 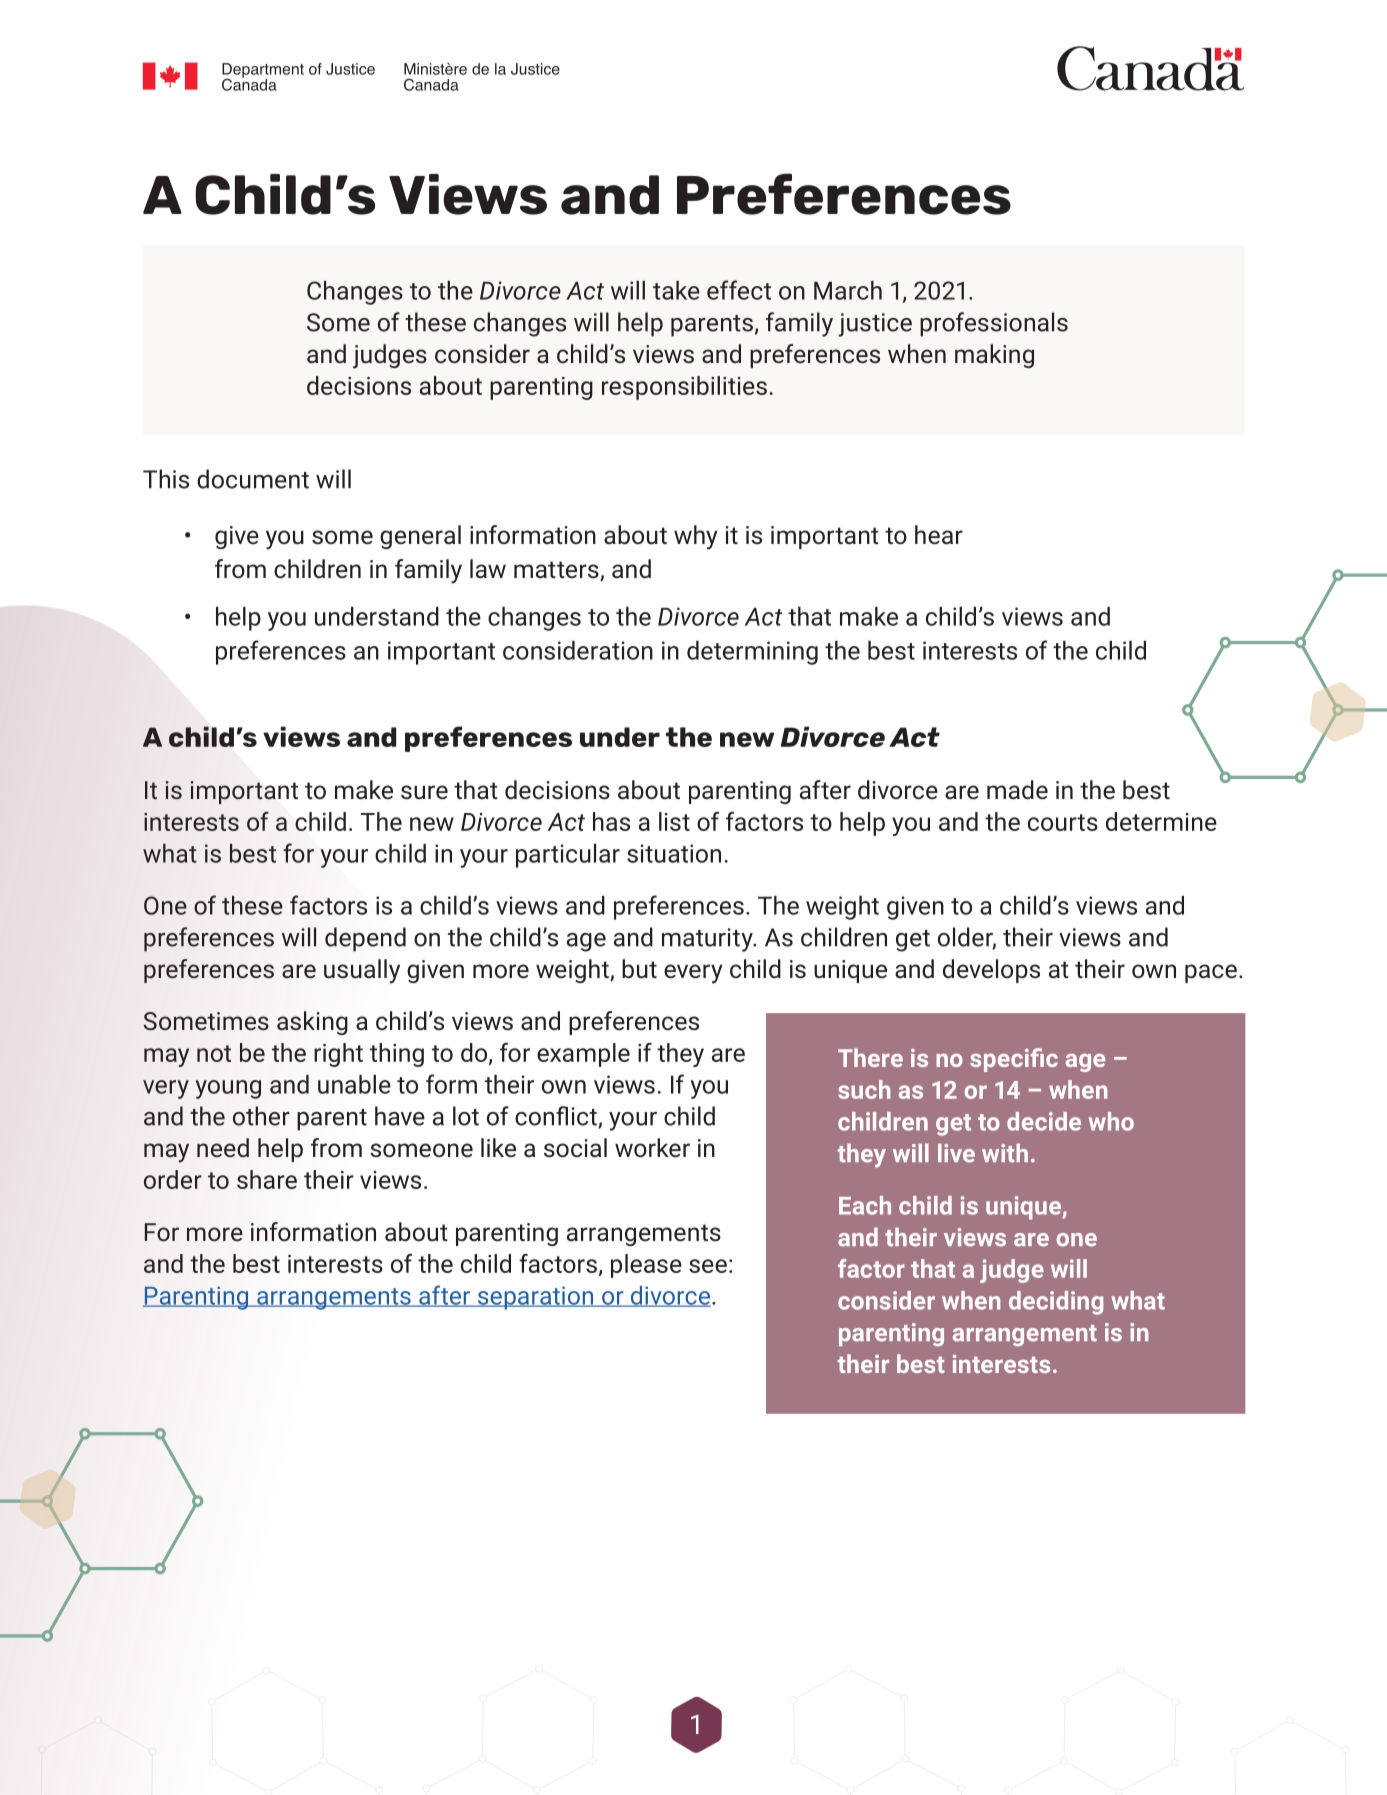 What do you see at coordinates (267, 1179) in the page?
I see `share` at bounding box center [267, 1179].
